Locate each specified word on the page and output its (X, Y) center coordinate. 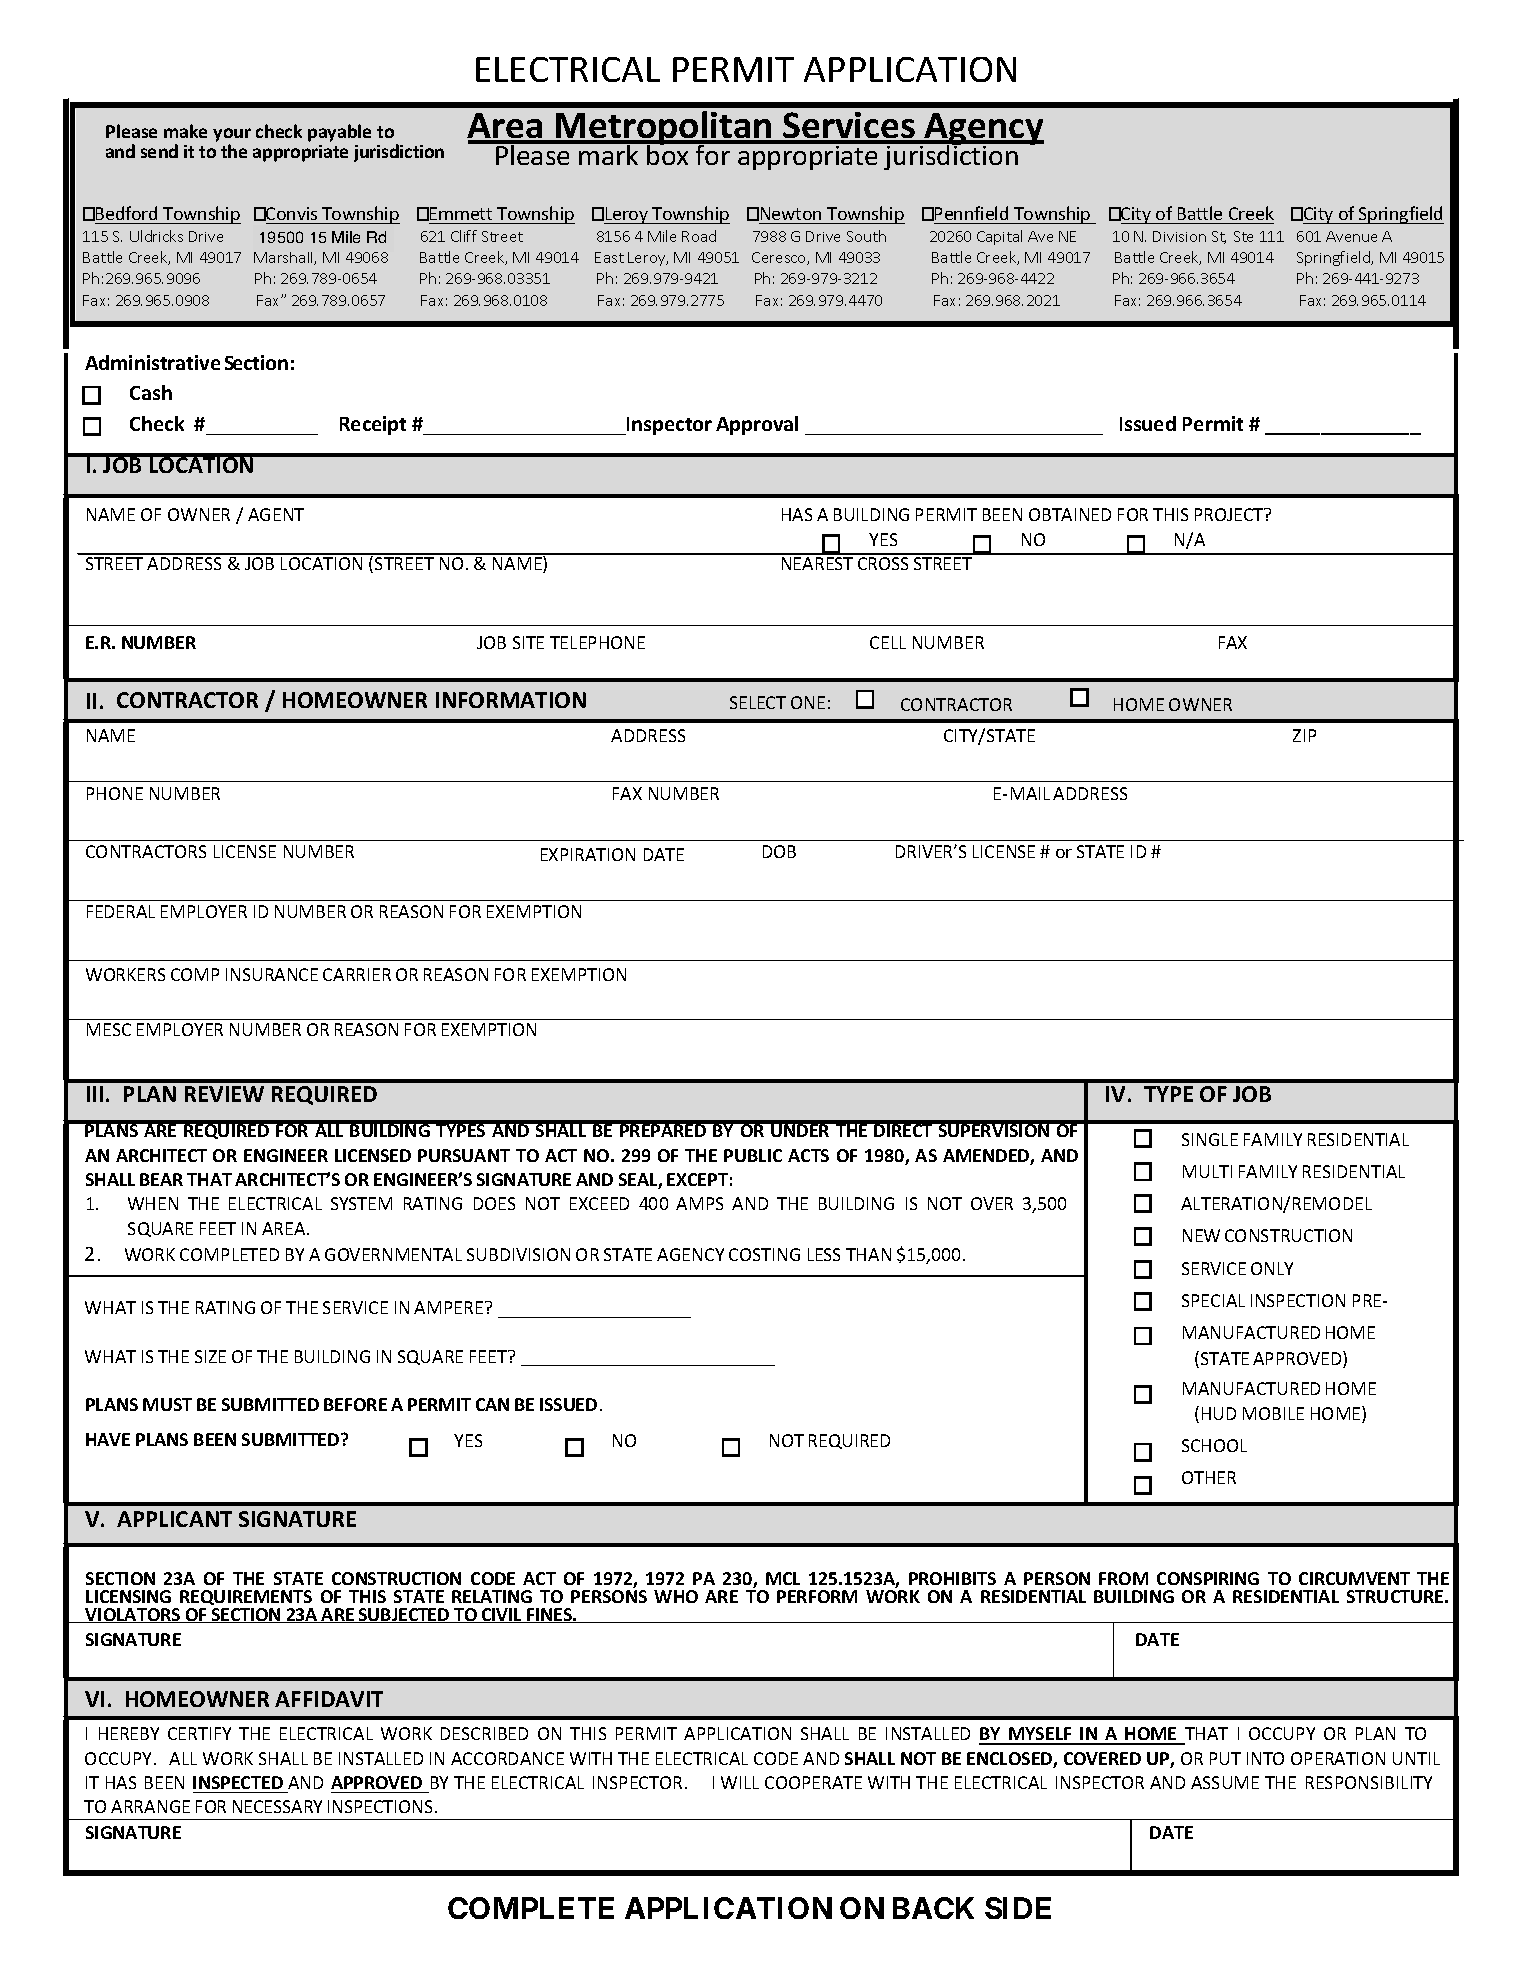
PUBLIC (753, 1155)
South (866, 236)
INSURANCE (272, 974)
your (232, 135)
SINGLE (1210, 1139)
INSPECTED (238, 1782)
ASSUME (1225, 1782)
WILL (740, 1782)
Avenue (1351, 236)
